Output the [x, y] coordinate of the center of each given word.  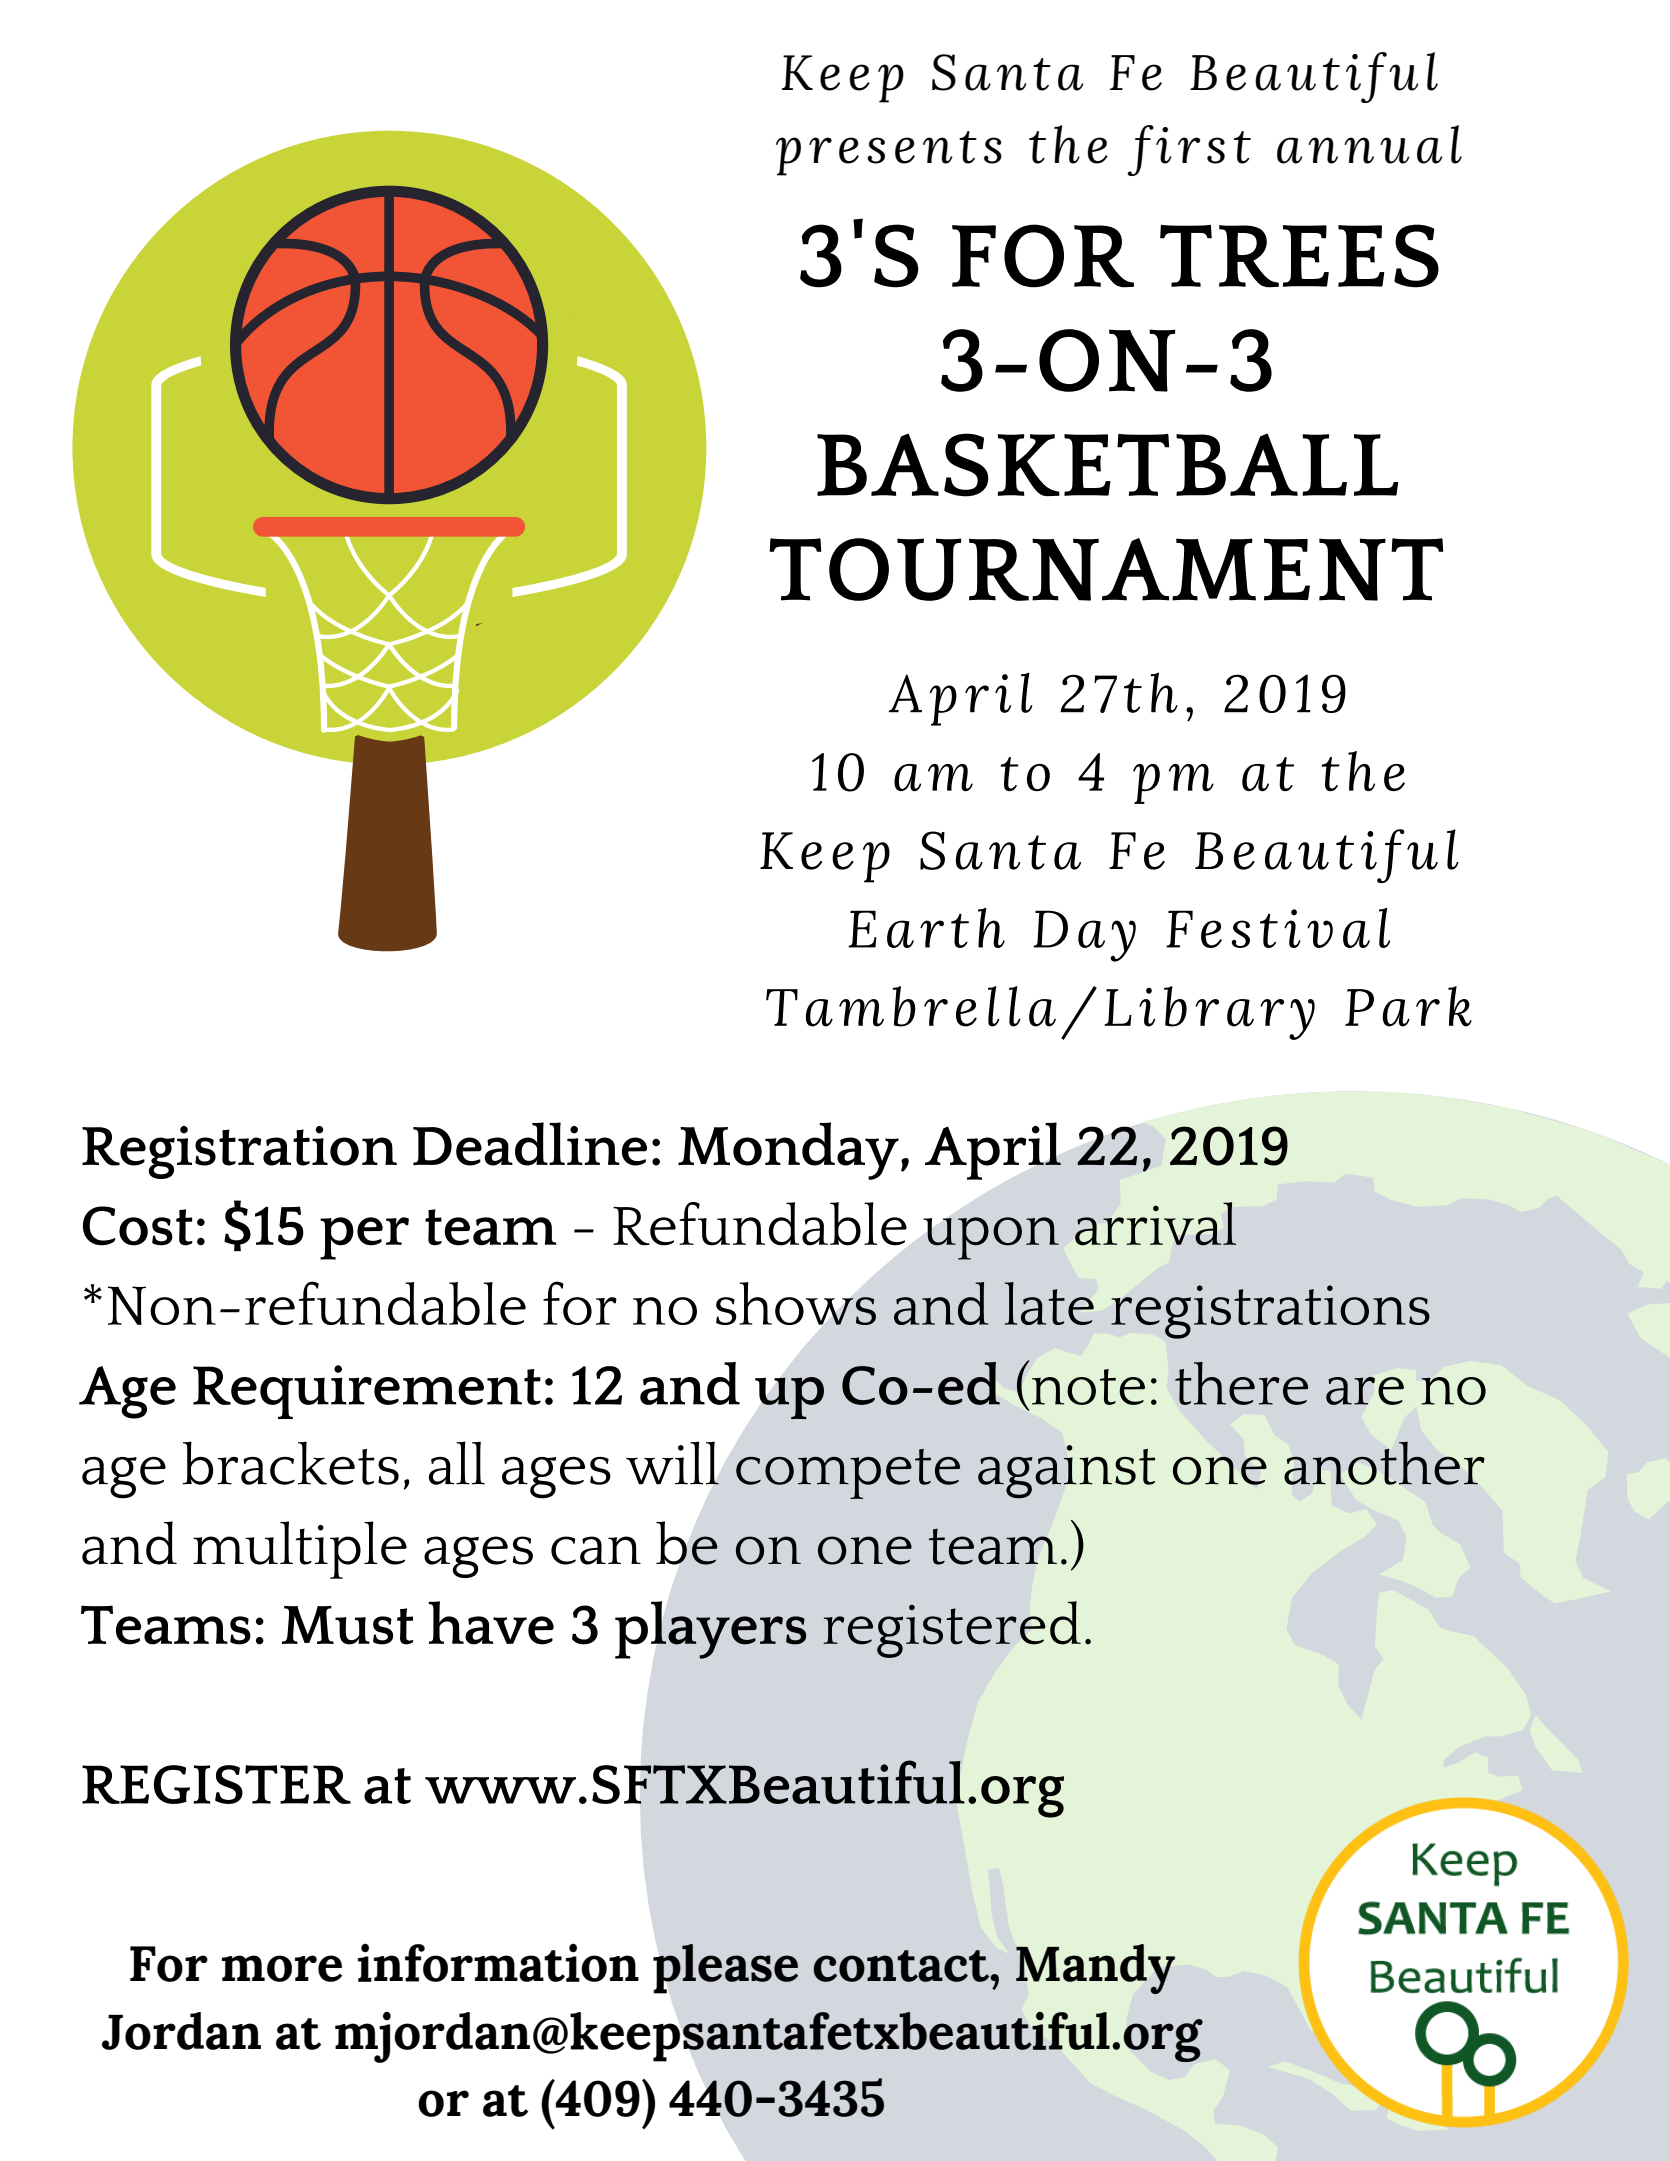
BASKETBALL [1107, 465]
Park [1408, 1006]
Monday [788, 1151]
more [282, 1968]
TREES [1299, 256]
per [364, 1238]
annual [1369, 144]
